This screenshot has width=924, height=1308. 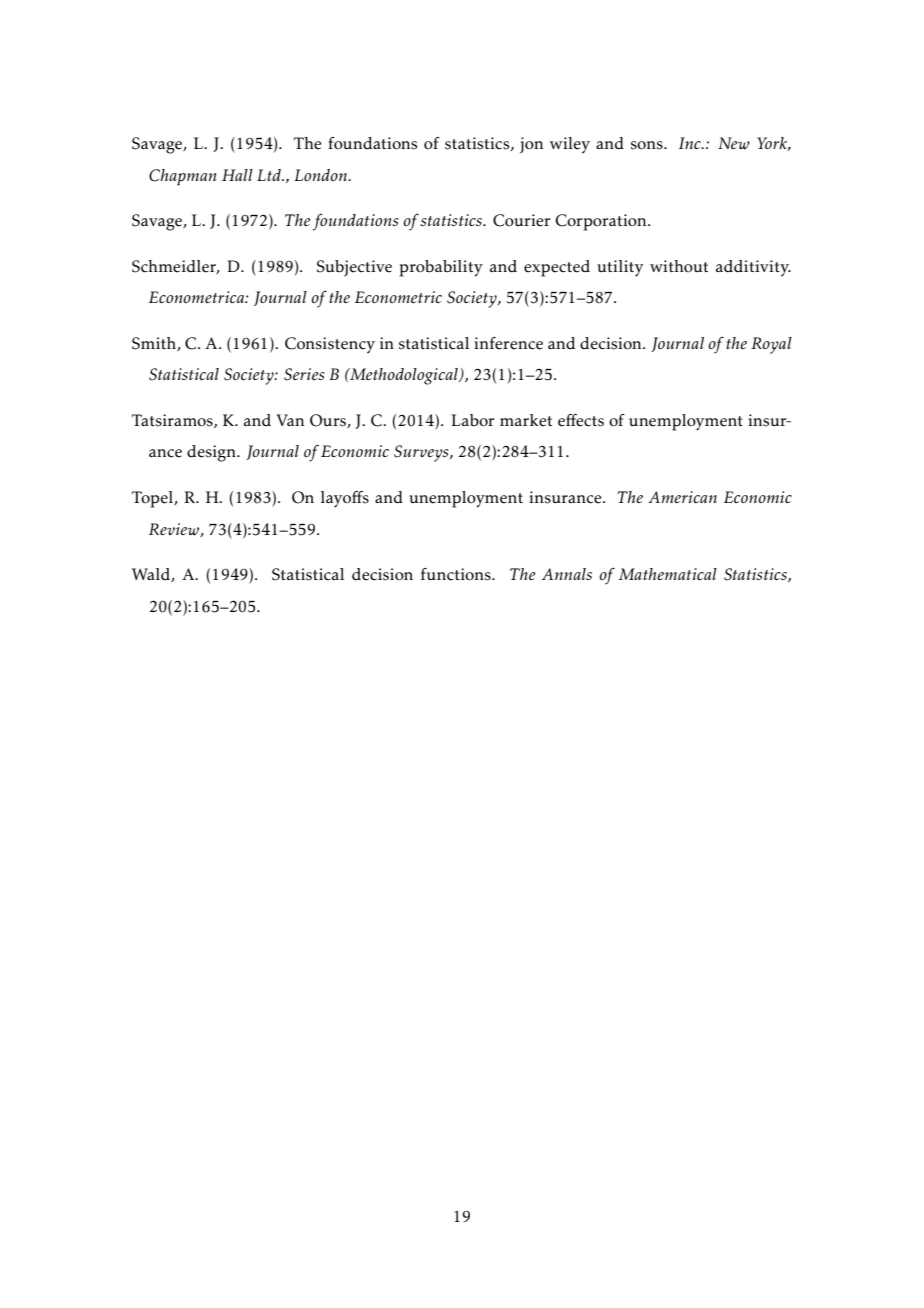 What do you see at coordinates (691, 143) in the screenshot?
I see `Inc` at bounding box center [691, 143].
